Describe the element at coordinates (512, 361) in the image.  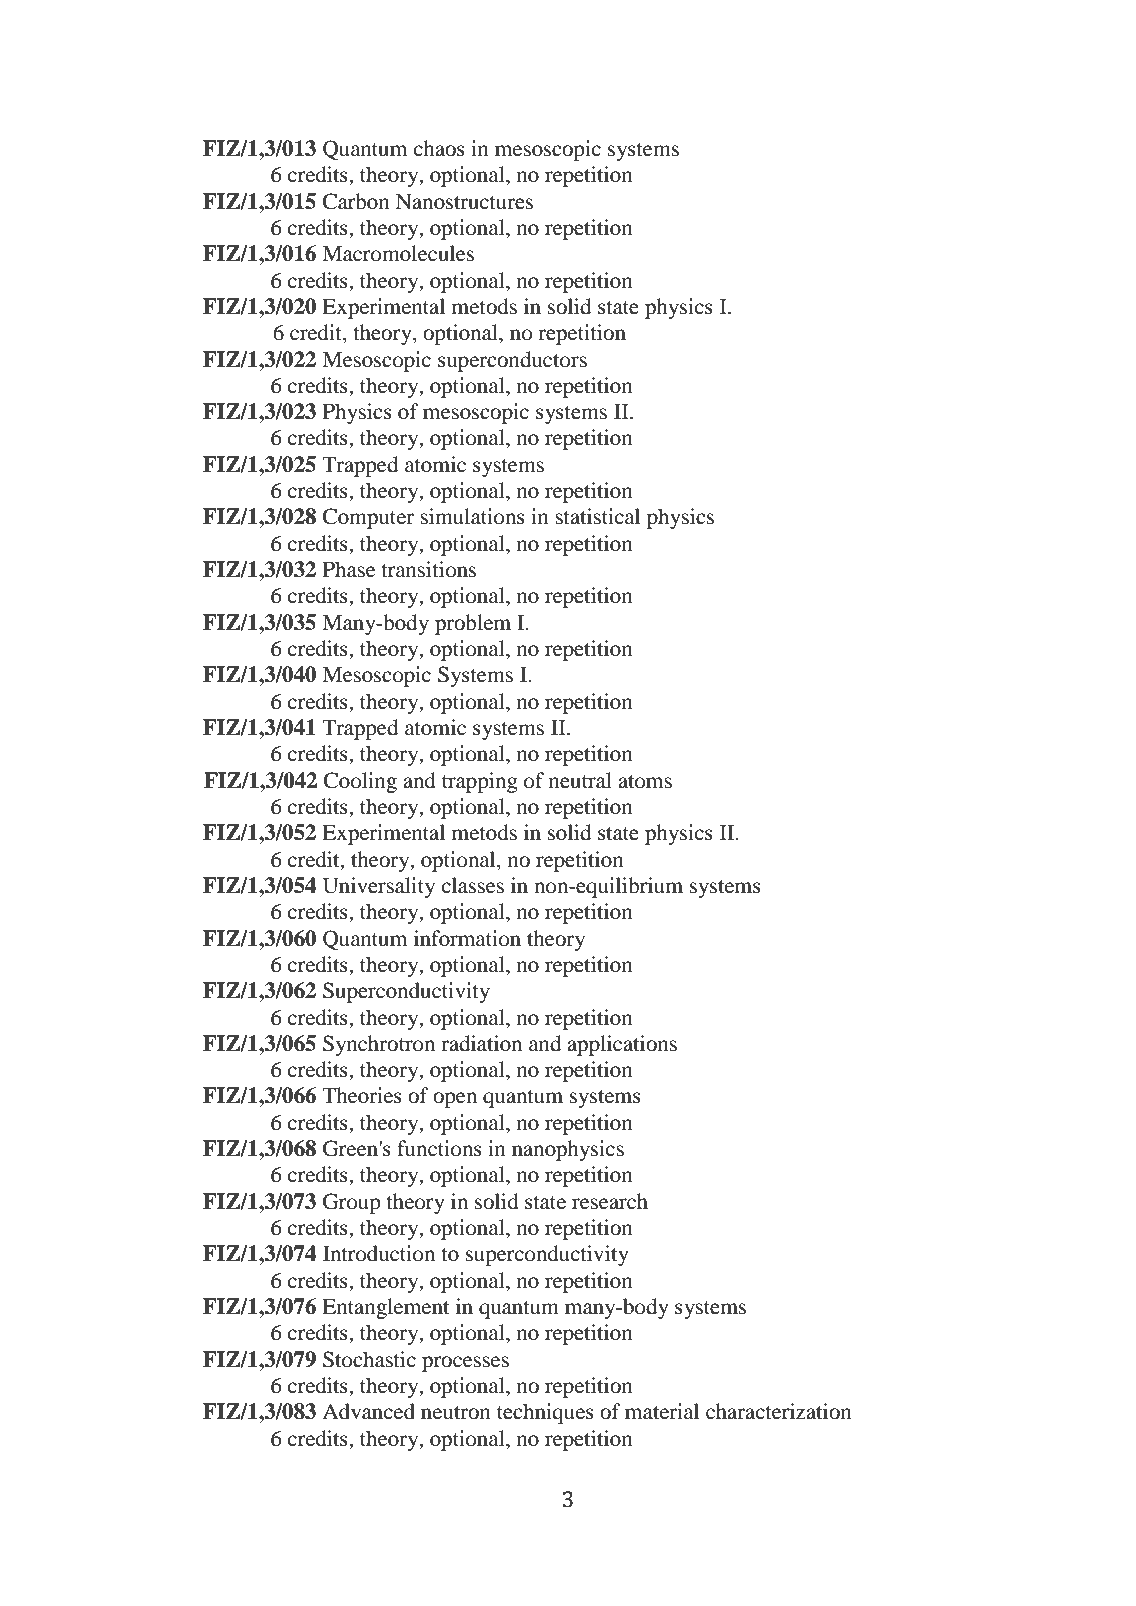
I see `superconductors` at that location.
